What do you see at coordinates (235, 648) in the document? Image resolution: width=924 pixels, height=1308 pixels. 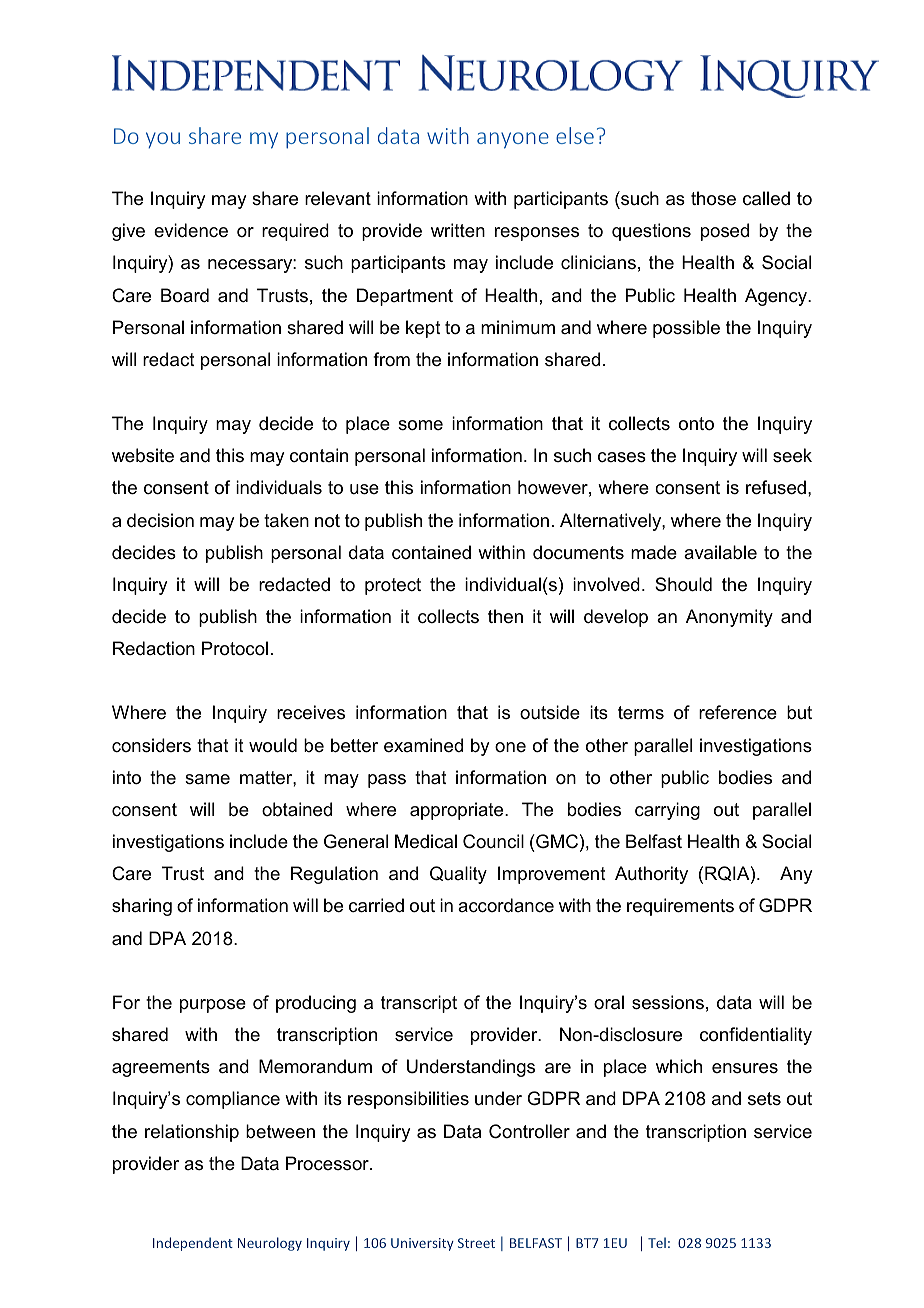 I see `Protocol` at bounding box center [235, 648].
